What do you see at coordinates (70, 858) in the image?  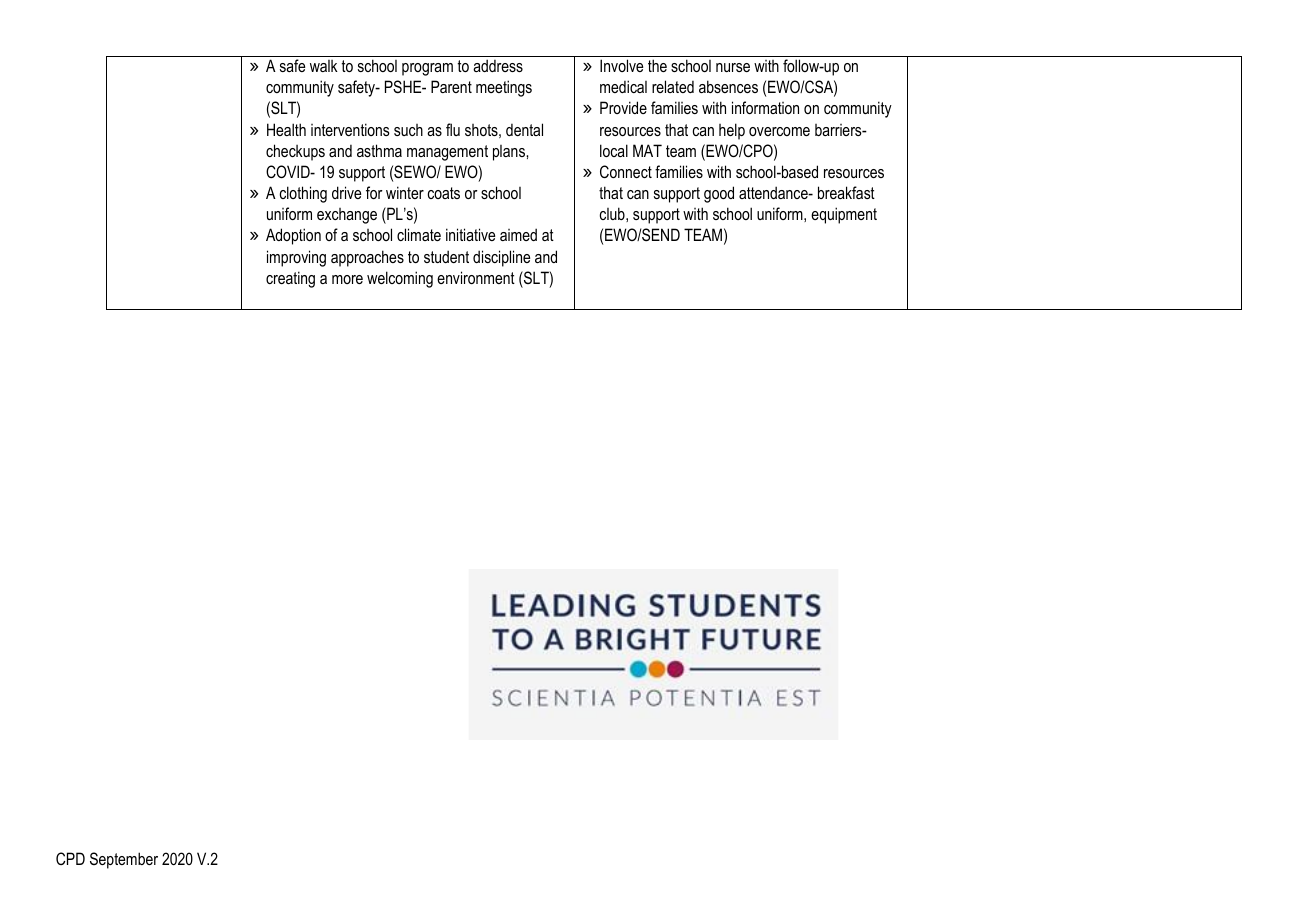 I see `CPD` at bounding box center [70, 858].
